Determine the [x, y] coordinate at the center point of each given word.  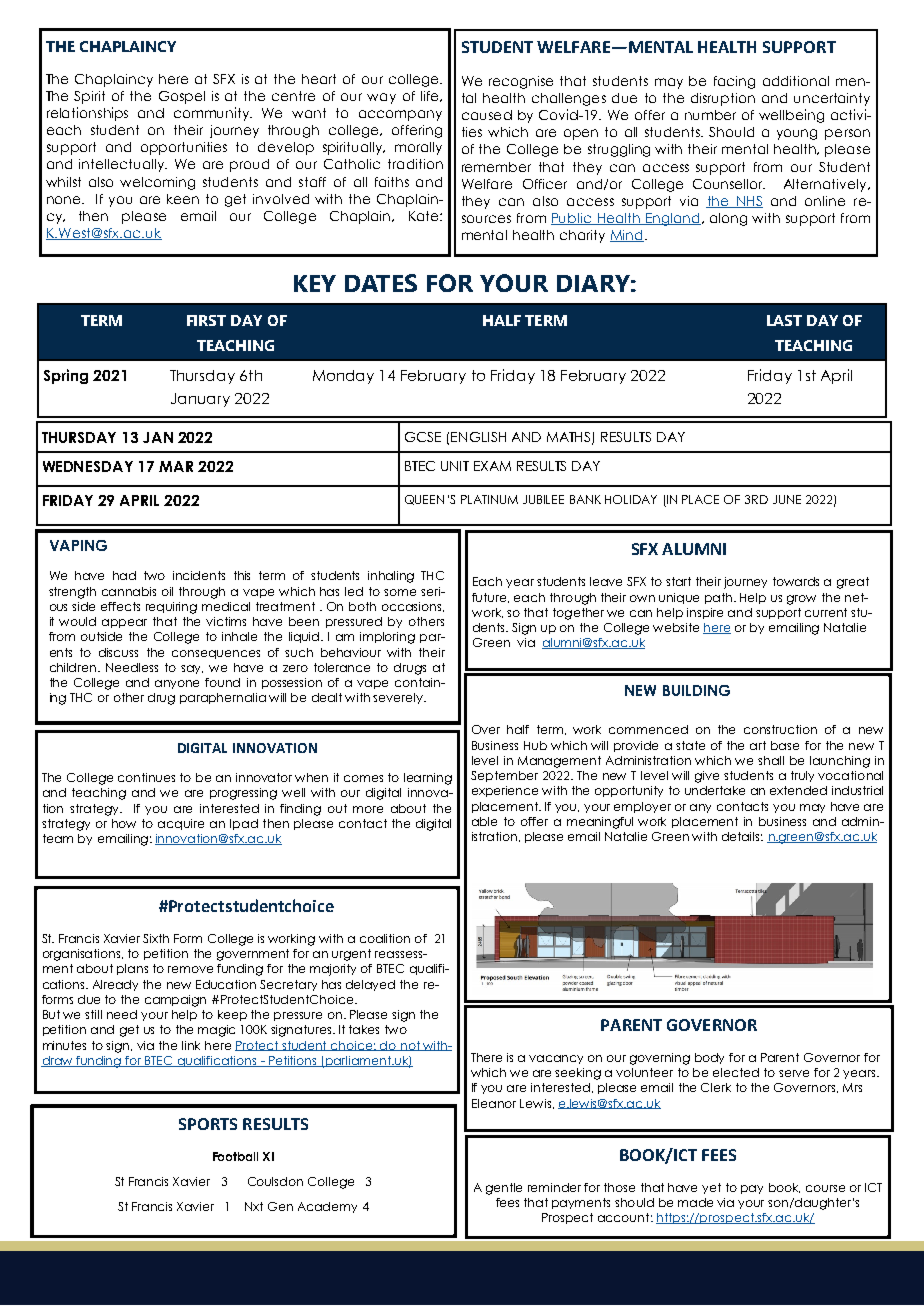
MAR [176, 466]
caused [487, 115]
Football [235, 1156]
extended [798, 790]
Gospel [182, 97]
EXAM [492, 466]
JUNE [787, 499]
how [124, 823]
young [797, 134]
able [484, 821]
